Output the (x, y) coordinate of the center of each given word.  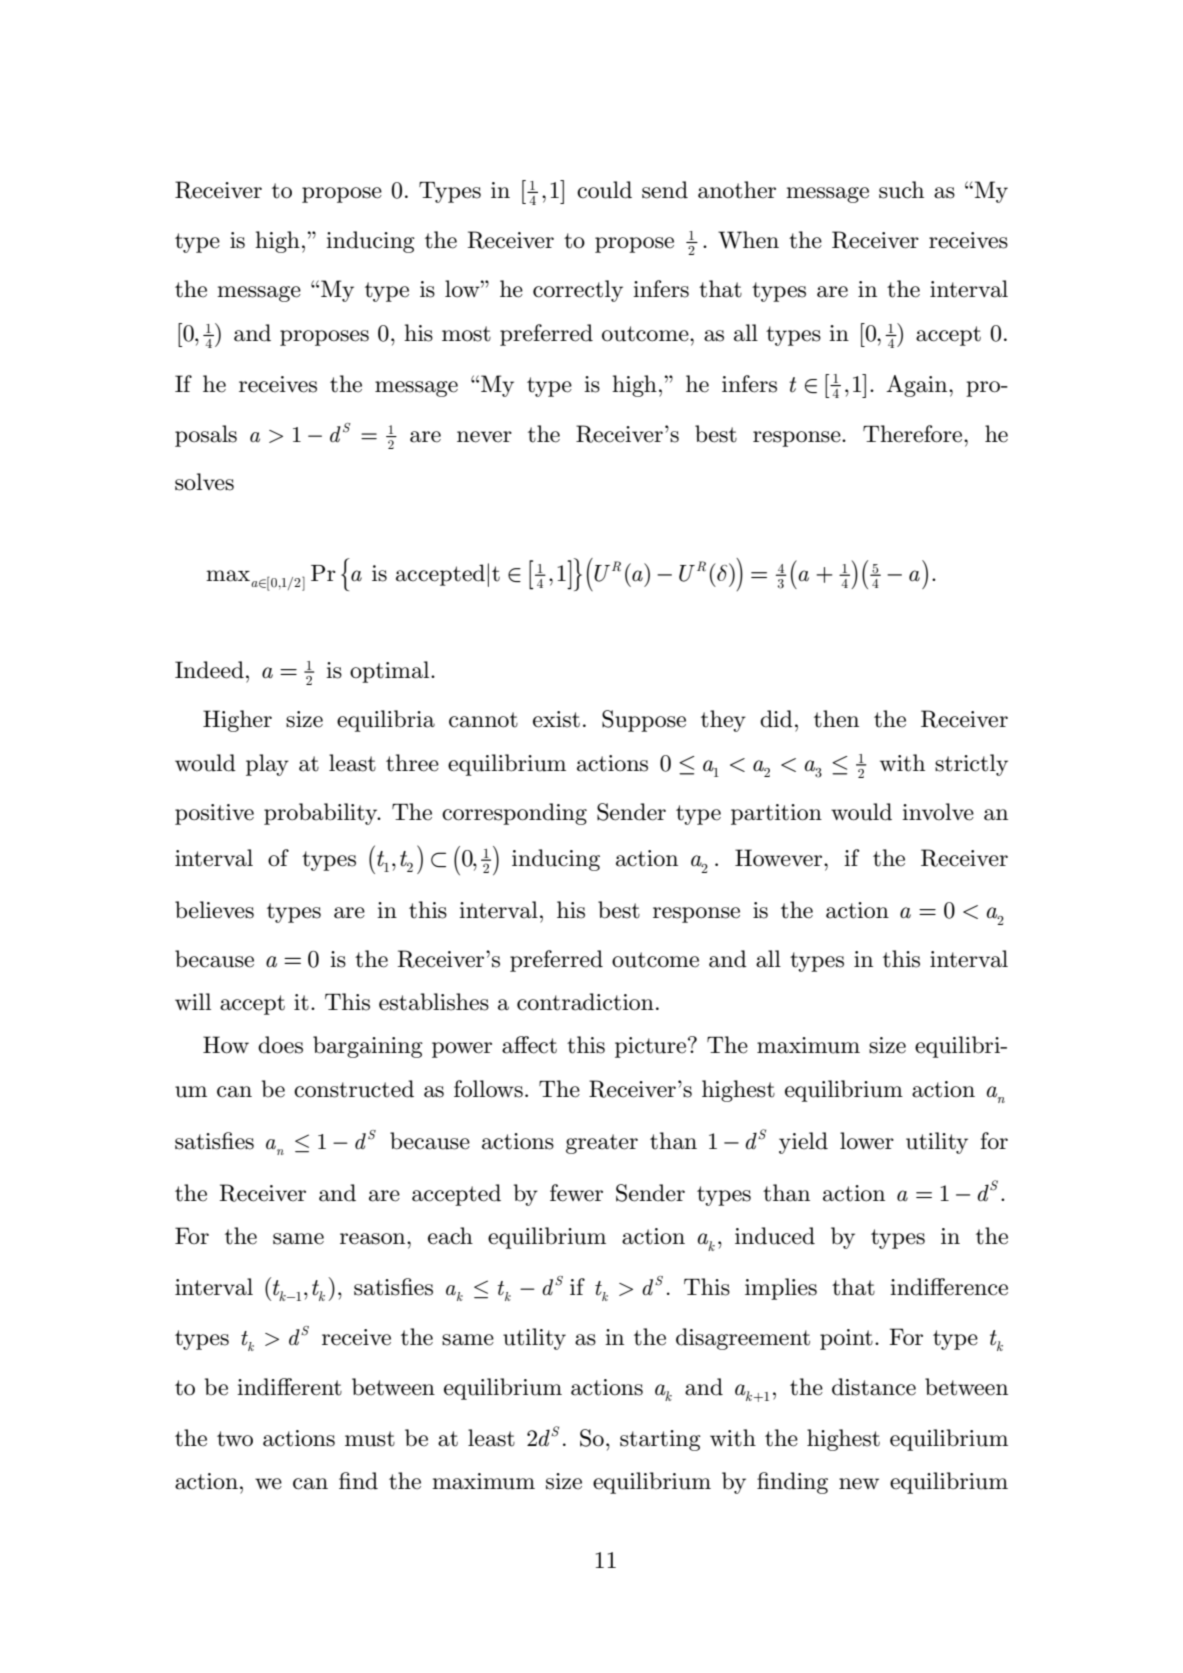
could (604, 190)
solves (204, 482)
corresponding (514, 814)
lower (867, 1141)
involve (938, 812)
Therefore (914, 434)
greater (602, 1144)
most (466, 334)
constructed (354, 1089)
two (235, 1439)
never (484, 437)
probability (322, 814)
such (901, 190)
